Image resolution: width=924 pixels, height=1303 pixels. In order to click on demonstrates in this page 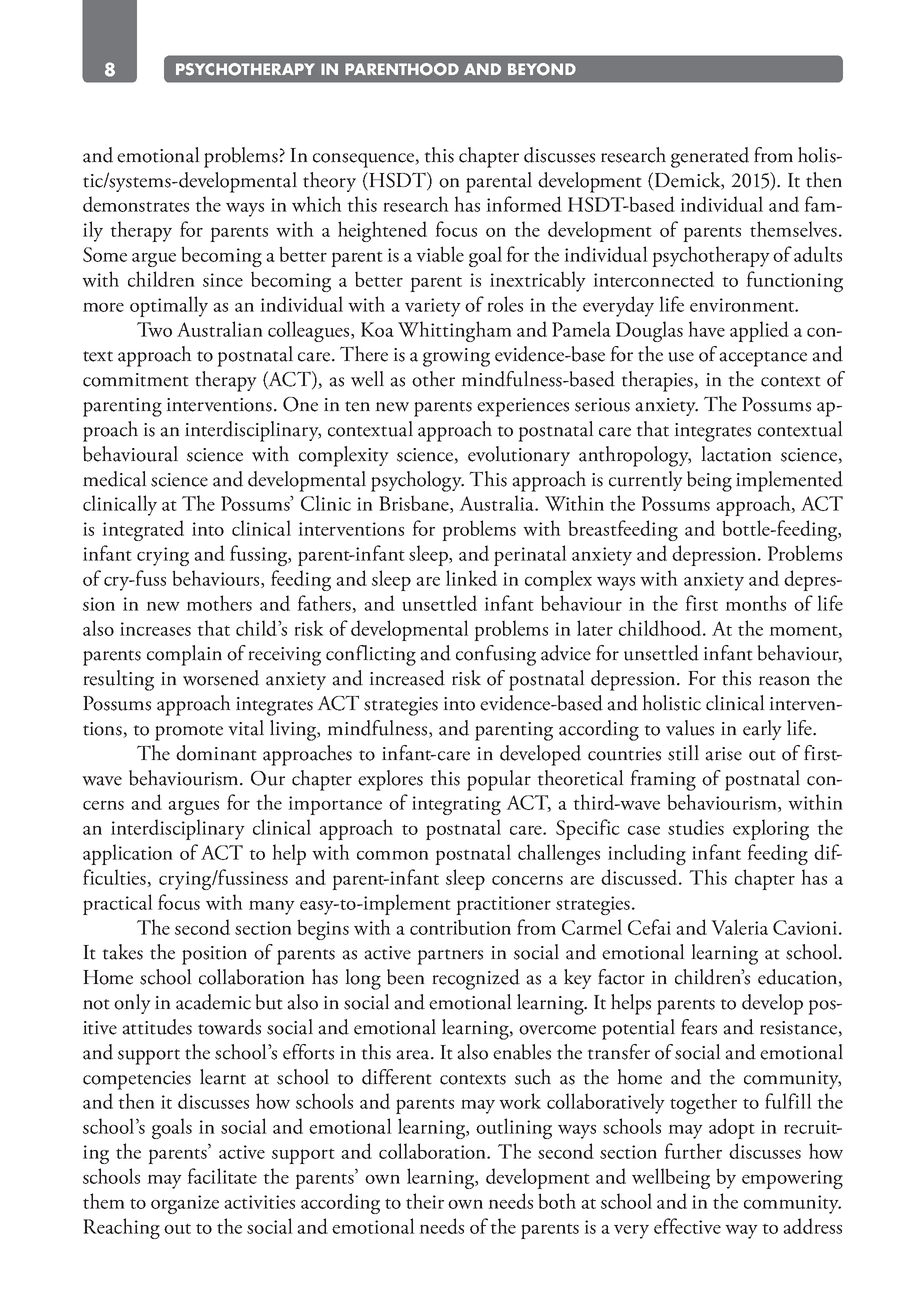, I will do `click(136, 204)`.
